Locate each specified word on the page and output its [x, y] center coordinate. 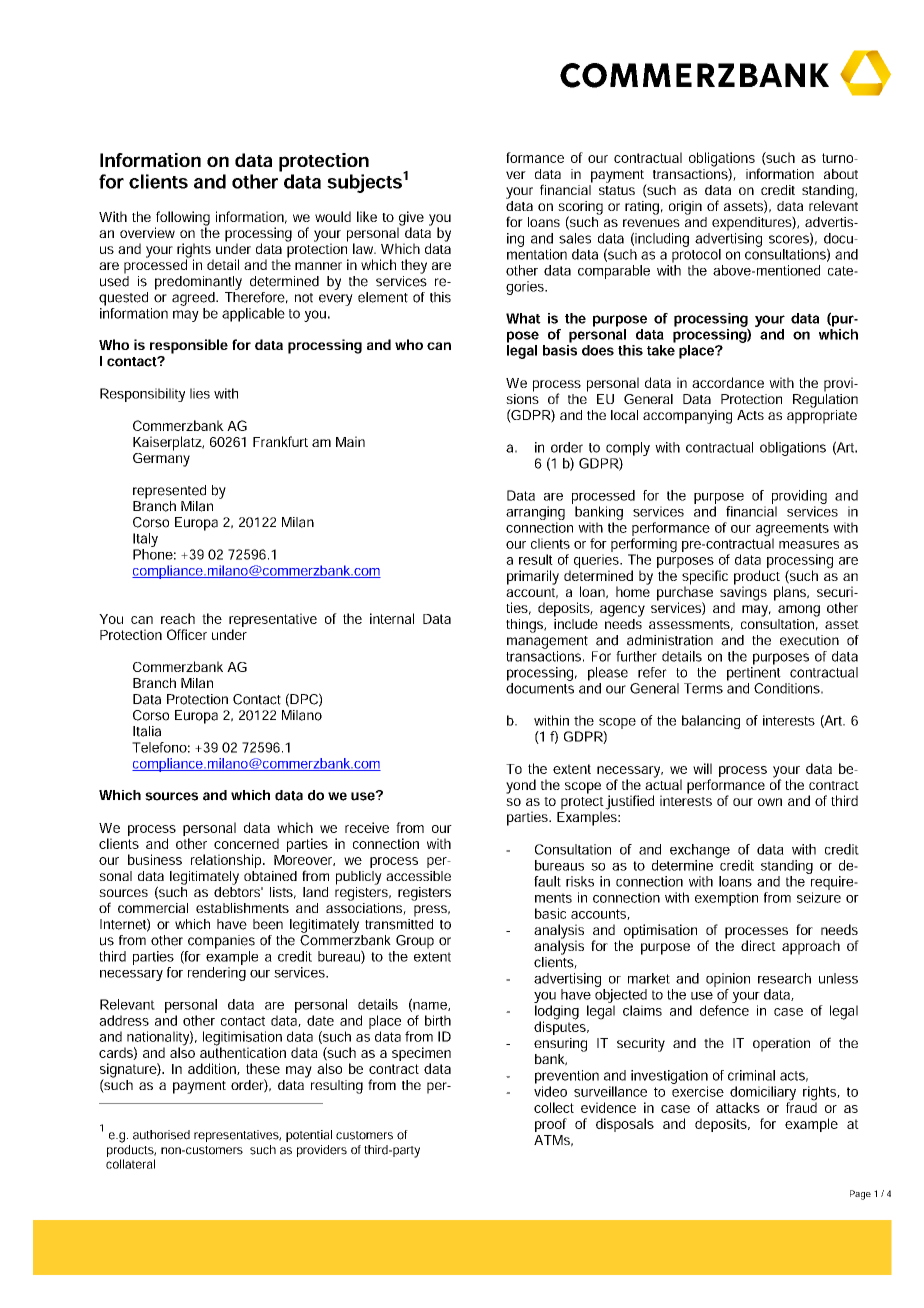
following [182, 219]
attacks [738, 1107]
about [841, 174]
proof [551, 1125]
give [410, 219]
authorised [161, 1135]
